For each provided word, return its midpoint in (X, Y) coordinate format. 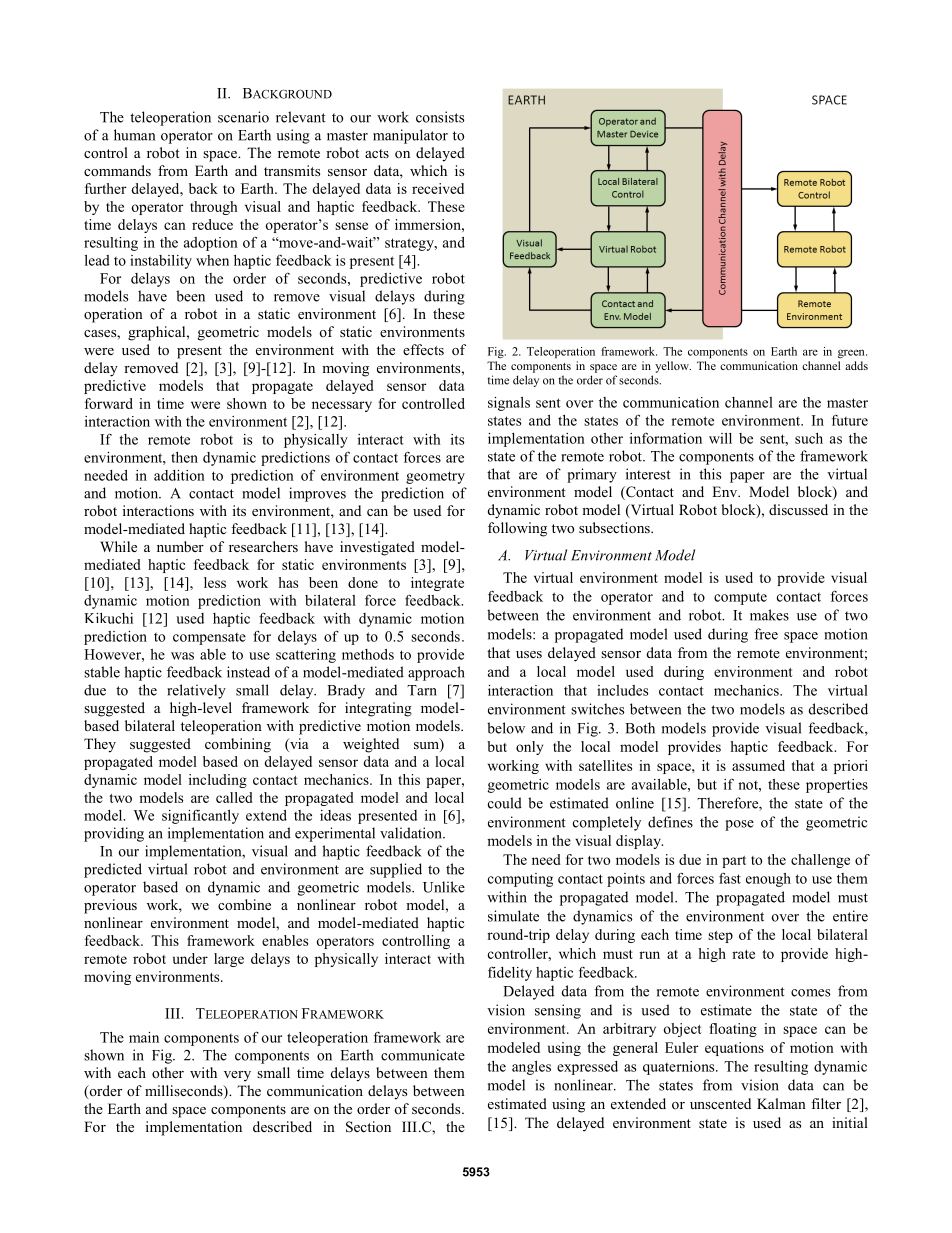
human (134, 135)
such (809, 438)
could (505, 803)
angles (531, 1068)
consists (440, 117)
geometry (435, 477)
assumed (758, 765)
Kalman (781, 1103)
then (184, 457)
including (218, 781)
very (237, 1076)
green (852, 353)
